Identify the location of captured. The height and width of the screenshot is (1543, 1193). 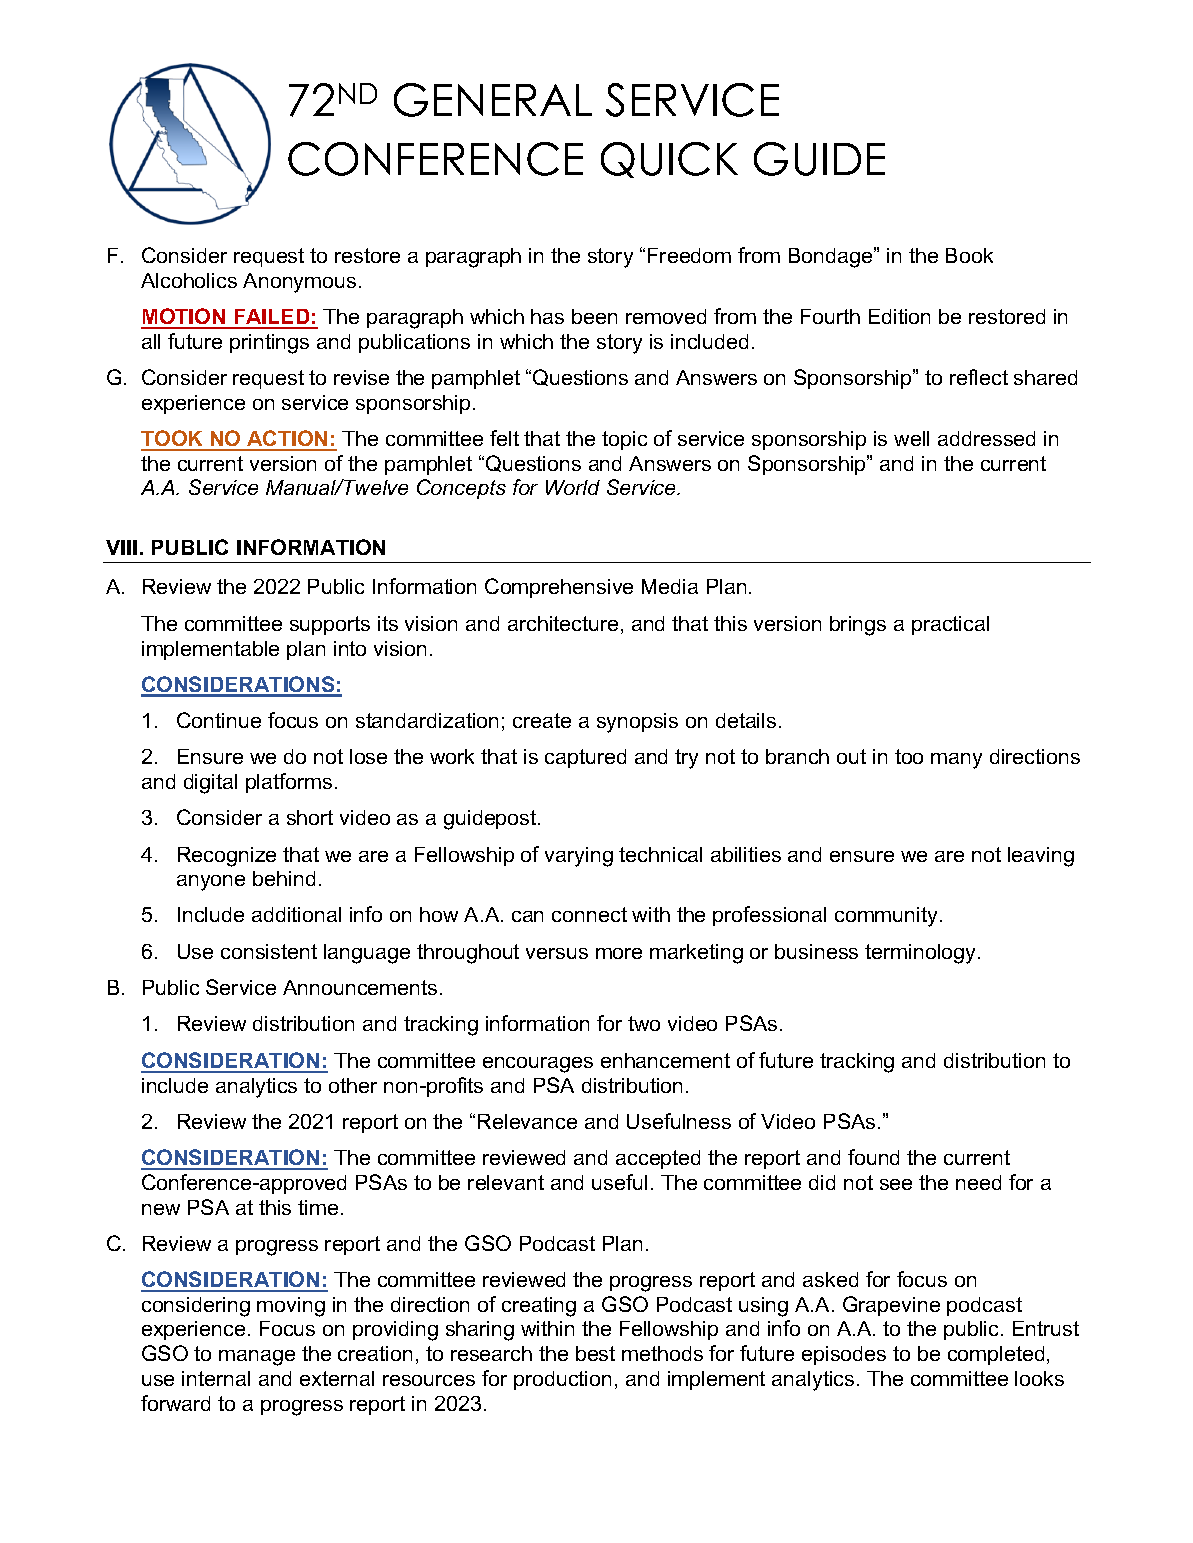
(585, 758).
